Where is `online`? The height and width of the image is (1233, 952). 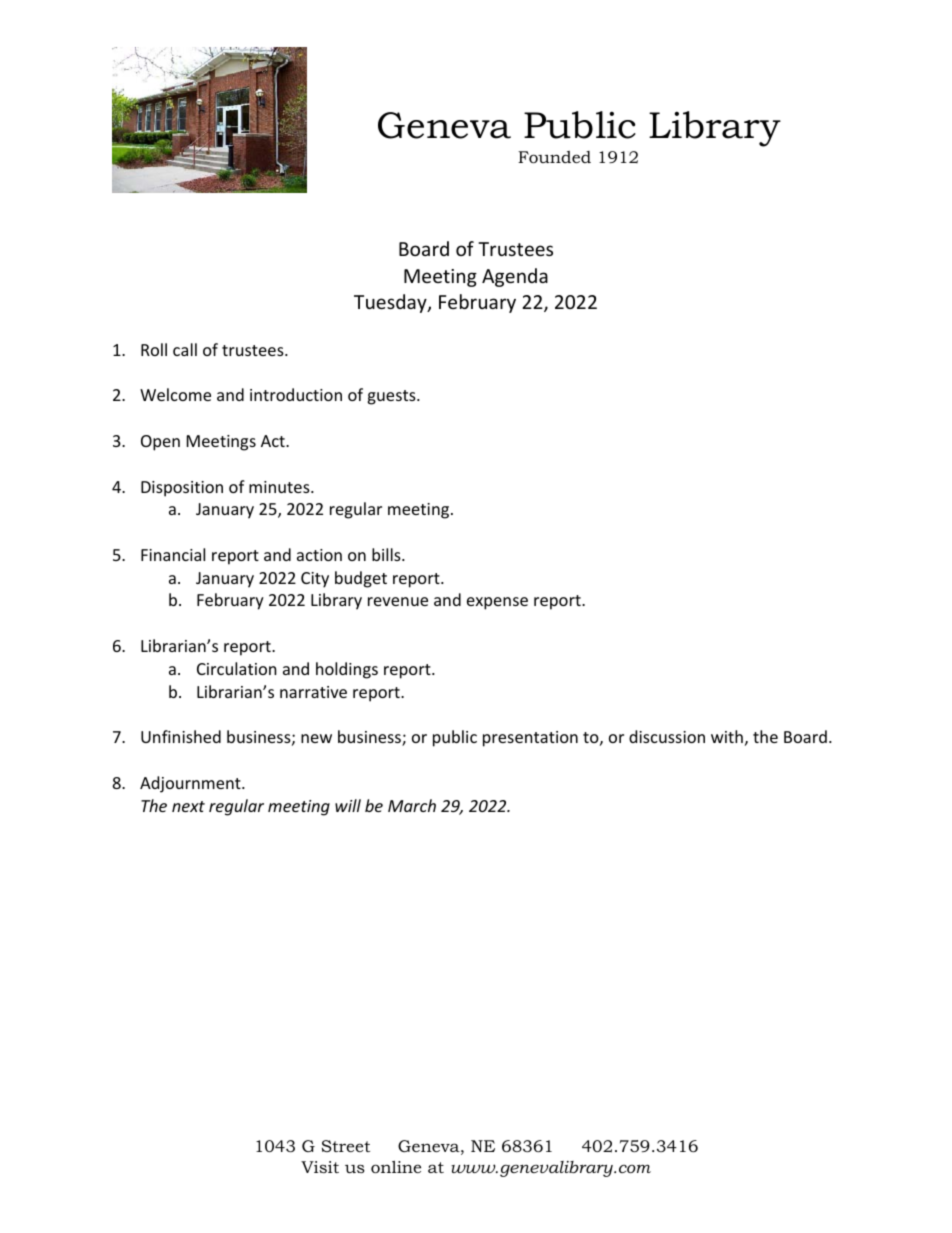
online is located at coordinates (396, 1167).
